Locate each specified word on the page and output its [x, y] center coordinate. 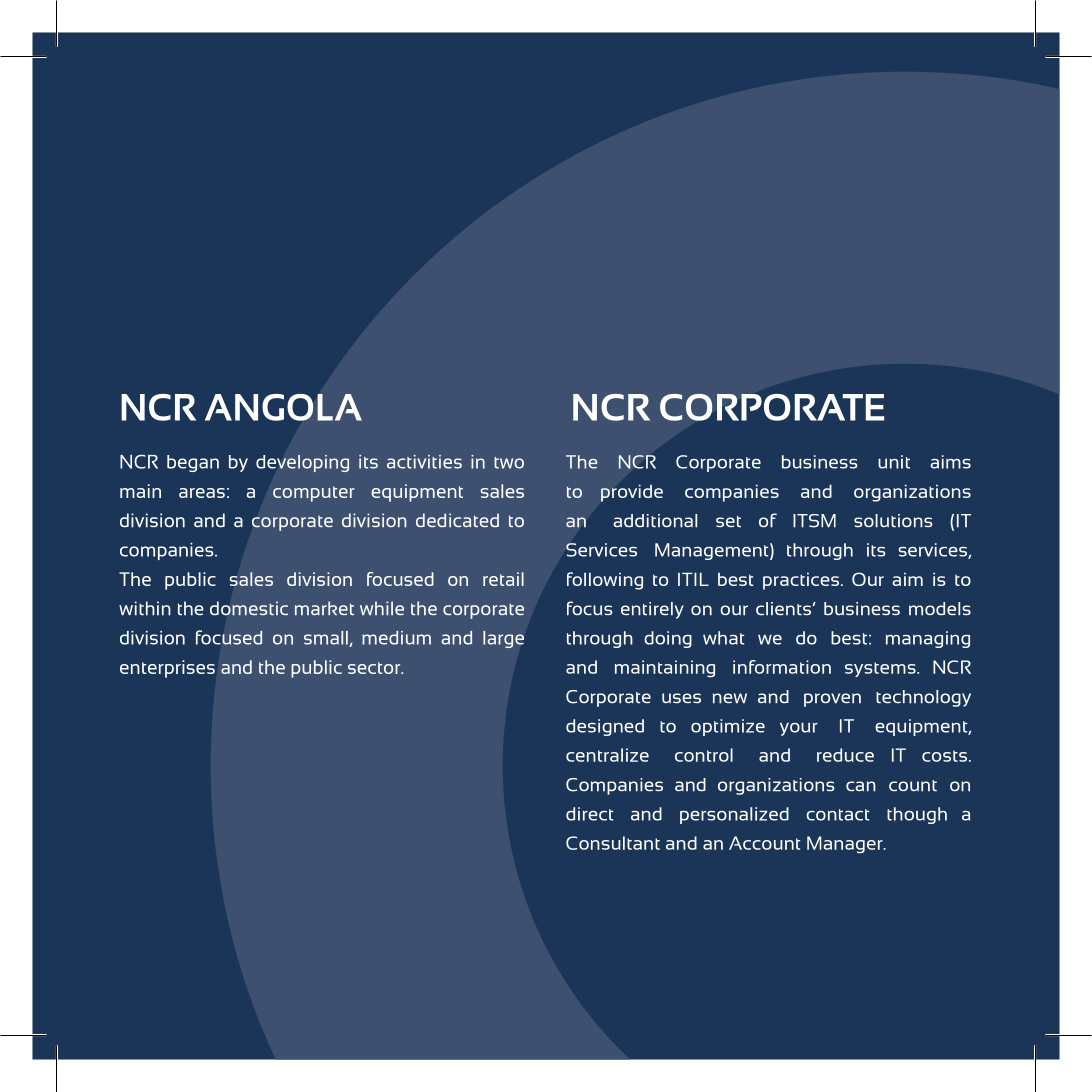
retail [503, 579]
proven [832, 700]
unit [894, 462]
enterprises [167, 669]
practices [801, 581]
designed [605, 727]
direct [589, 814]
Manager [846, 845]
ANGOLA [283, 407]
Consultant [613, 843]
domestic [249, 608]
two [509, 463]
